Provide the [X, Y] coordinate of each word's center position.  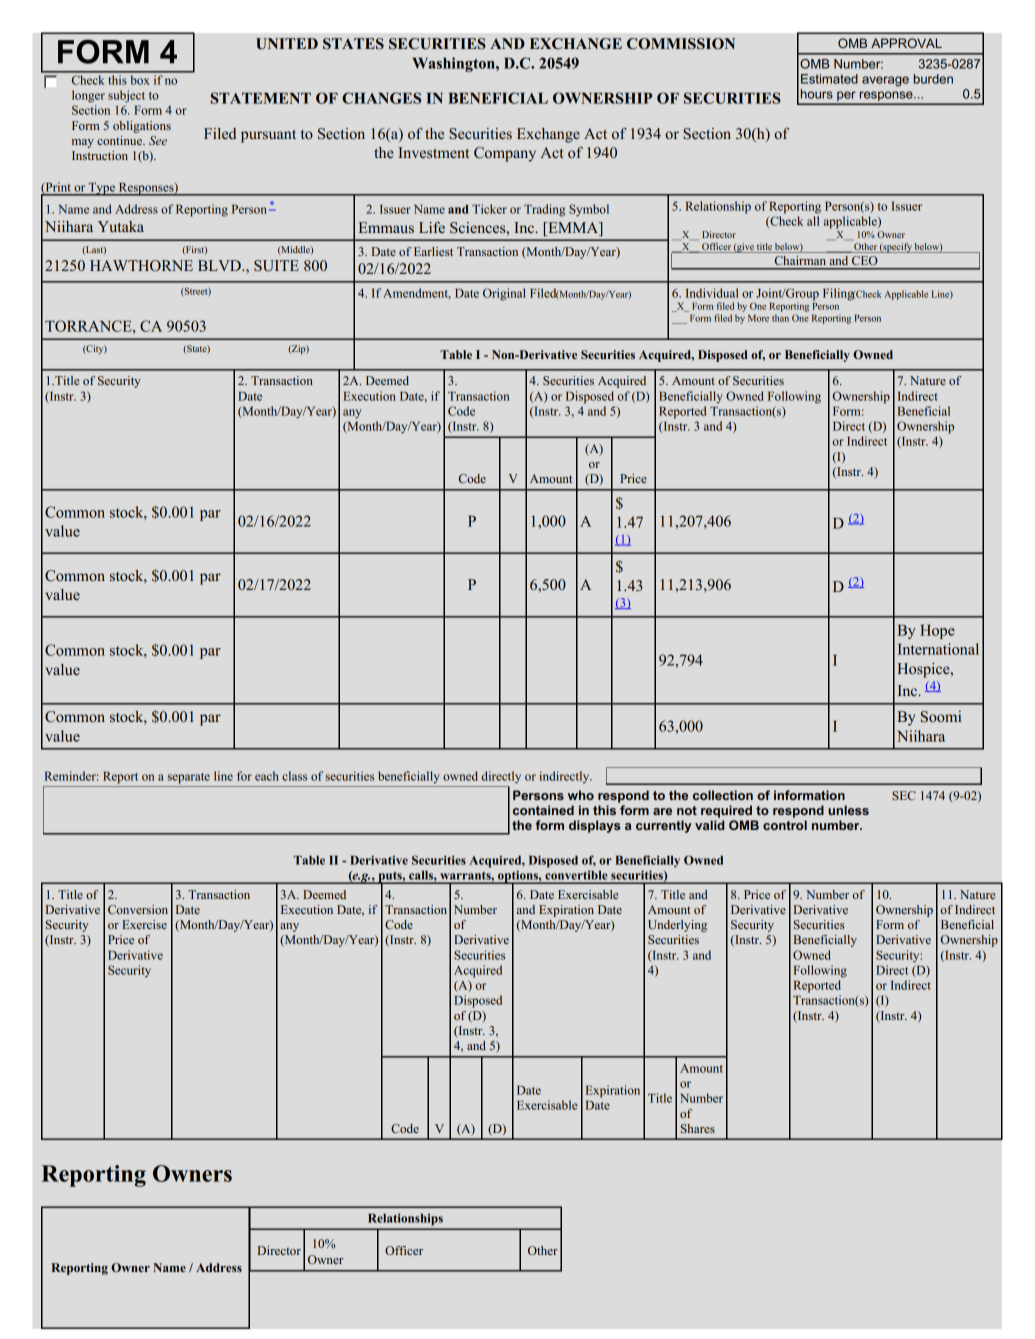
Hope [937, 632]
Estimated [829, 79]
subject [126, 96]
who [581, 795]
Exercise [144, 924]
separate [189, 778]
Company [505, 154]
